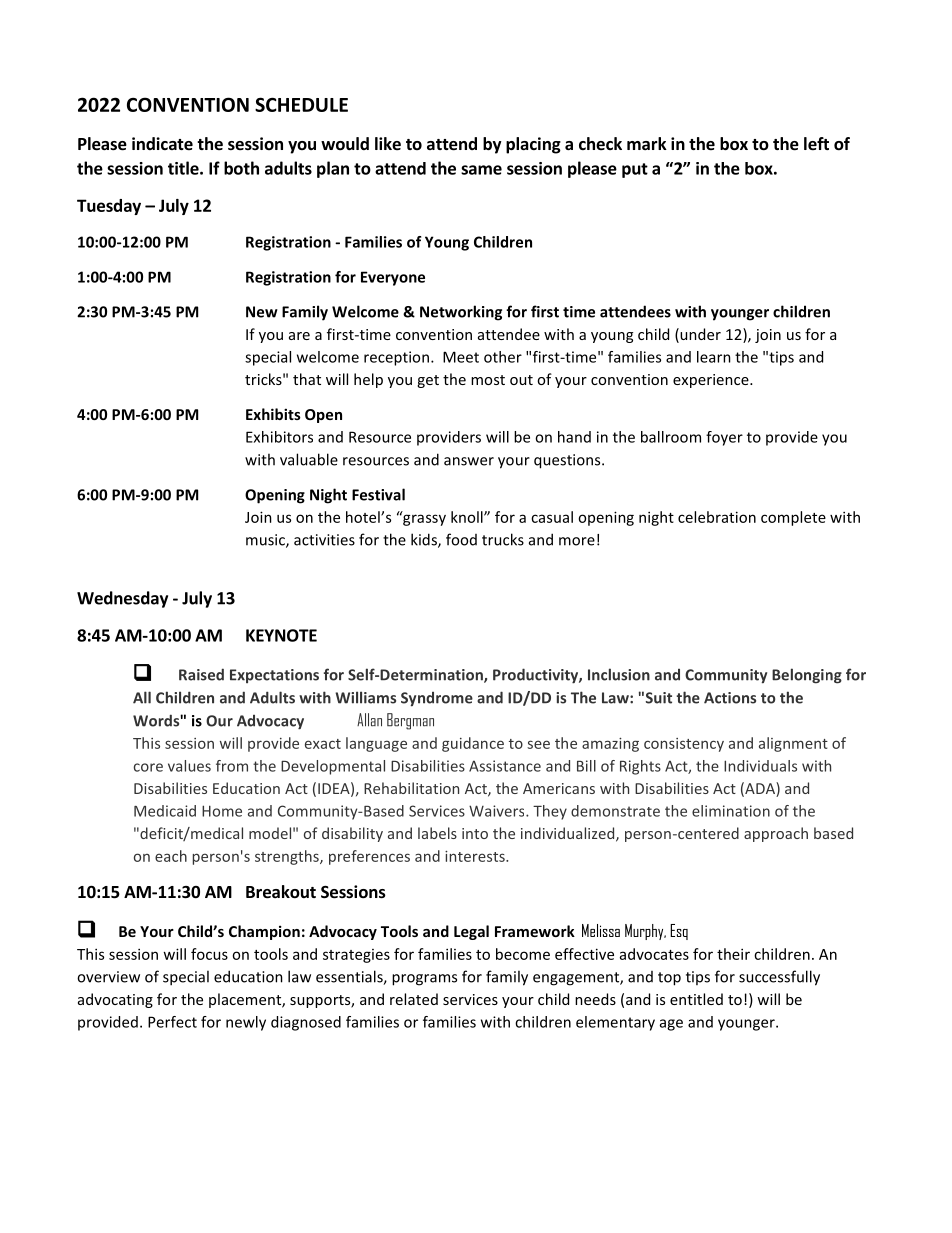  Describe the element at coordinates (437, 699) in the screenshot. I see `Syndrome` at that location.
